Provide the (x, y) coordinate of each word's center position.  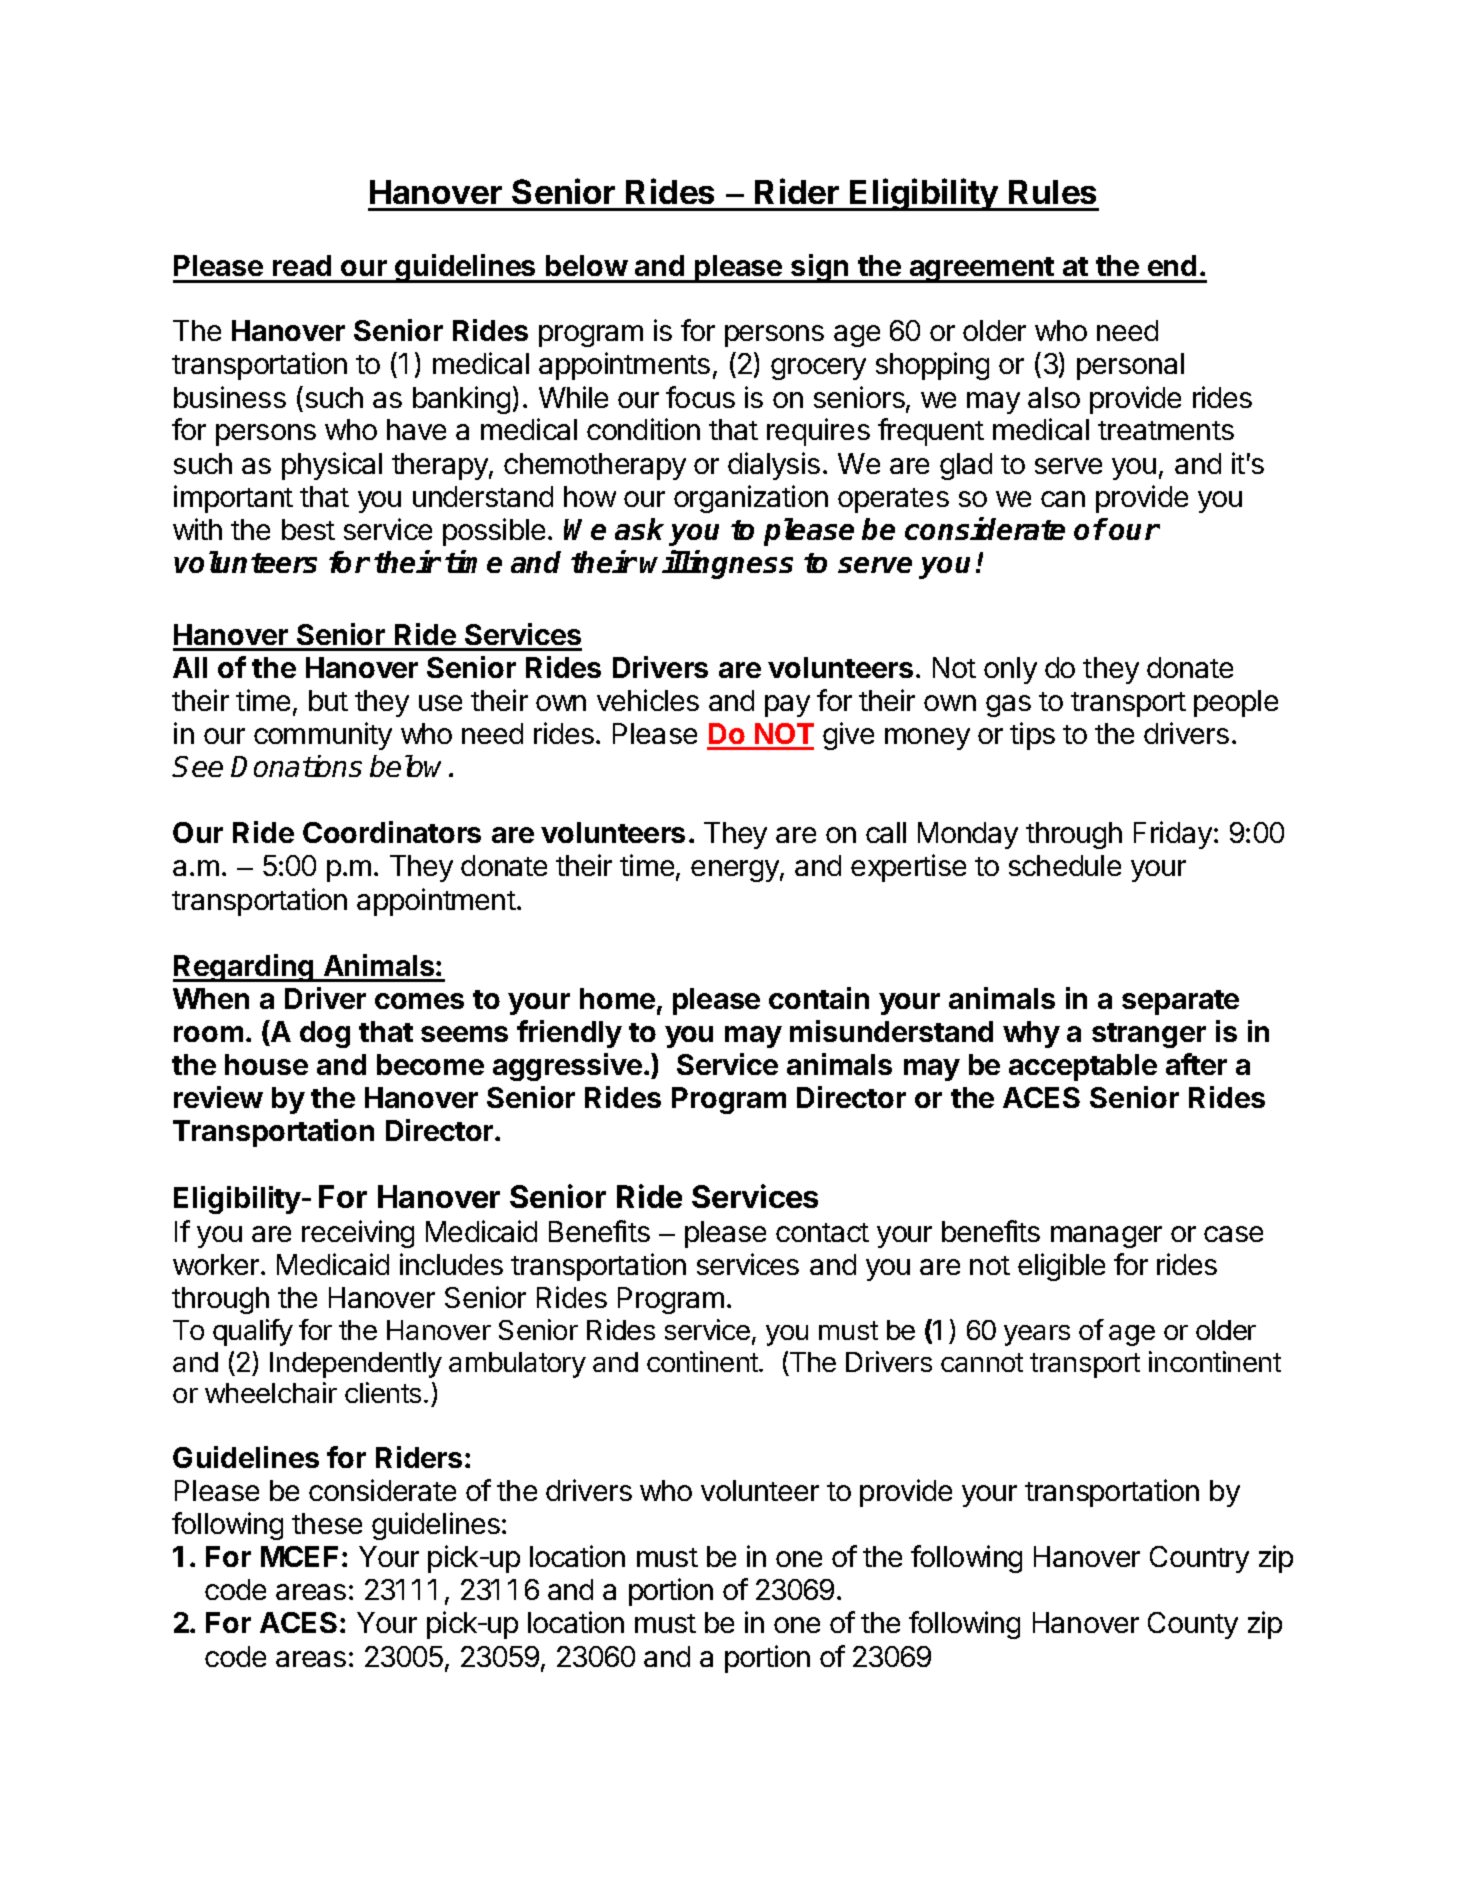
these (327, 1523)
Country (1199, 1559)
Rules (1052, 192)
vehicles (648, 700)
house (266, 1064)
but (328, 700)
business (230, 397)
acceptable (1083, 1067)
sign (820, 268)
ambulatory (517, 1365)
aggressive (567, 1067)
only (1010, 670)
